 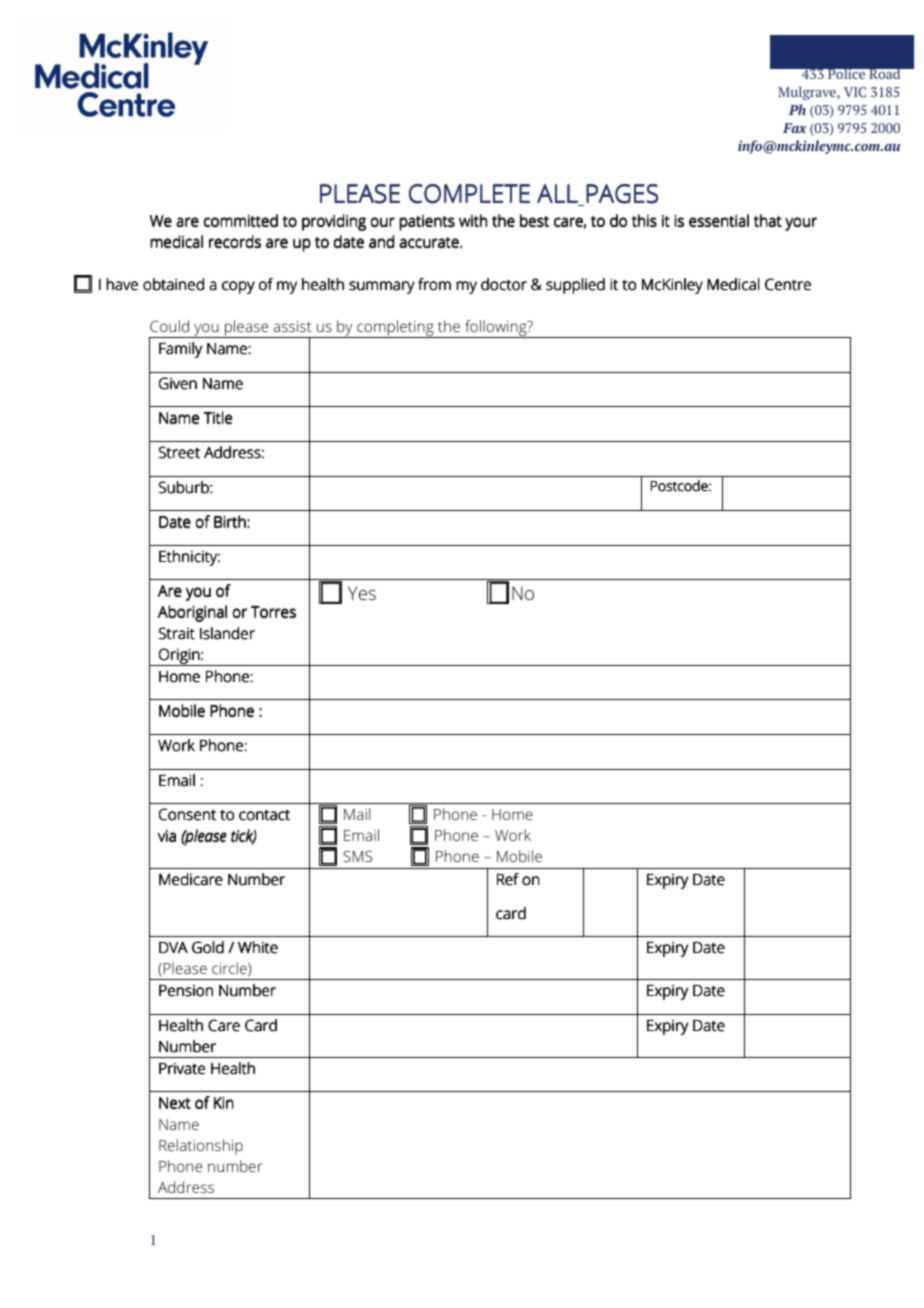 I want to click on assist, so click(x=293, y=326).
